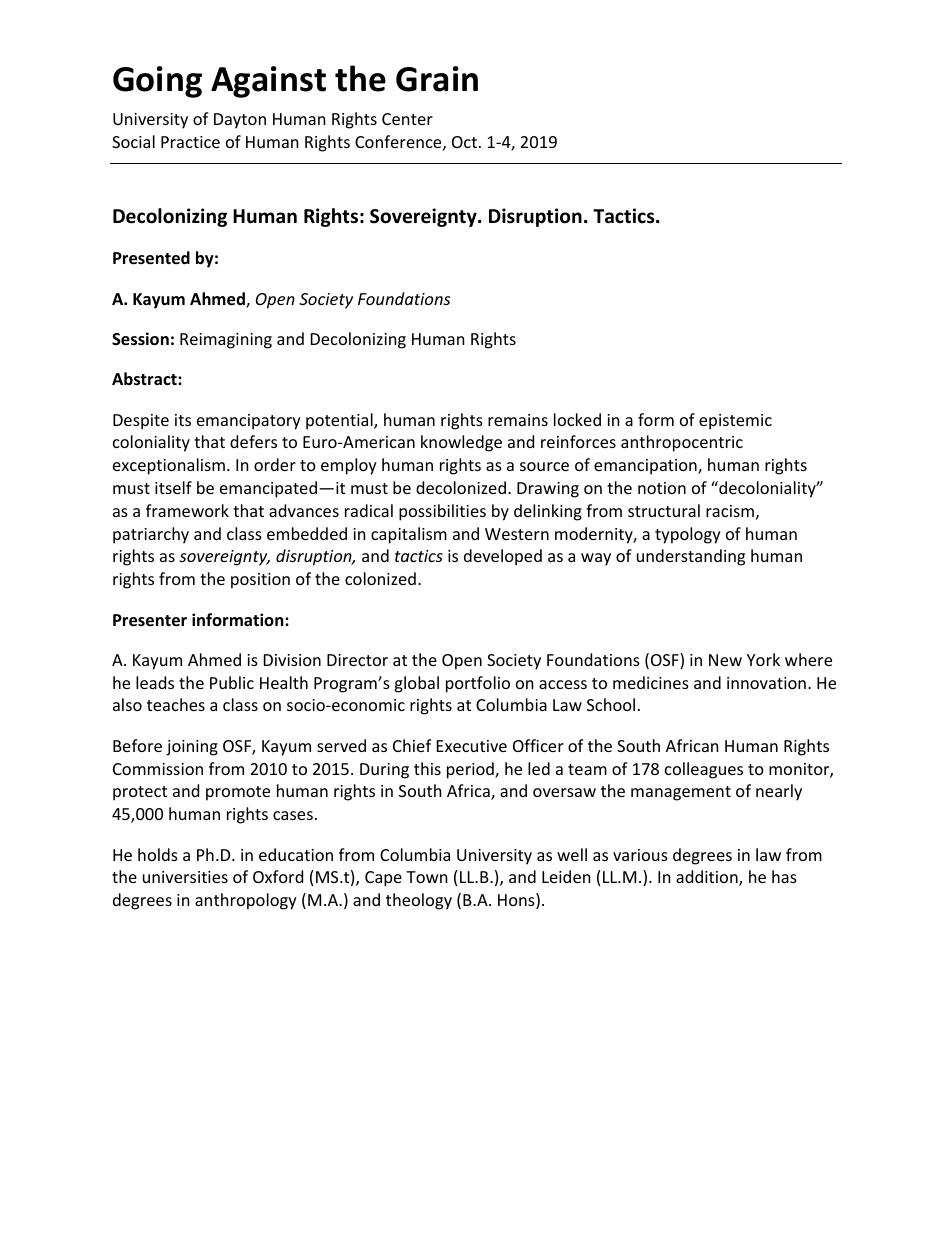  Describe the element at coordinates (185, 877) in the page. I see `universities` at that location.
